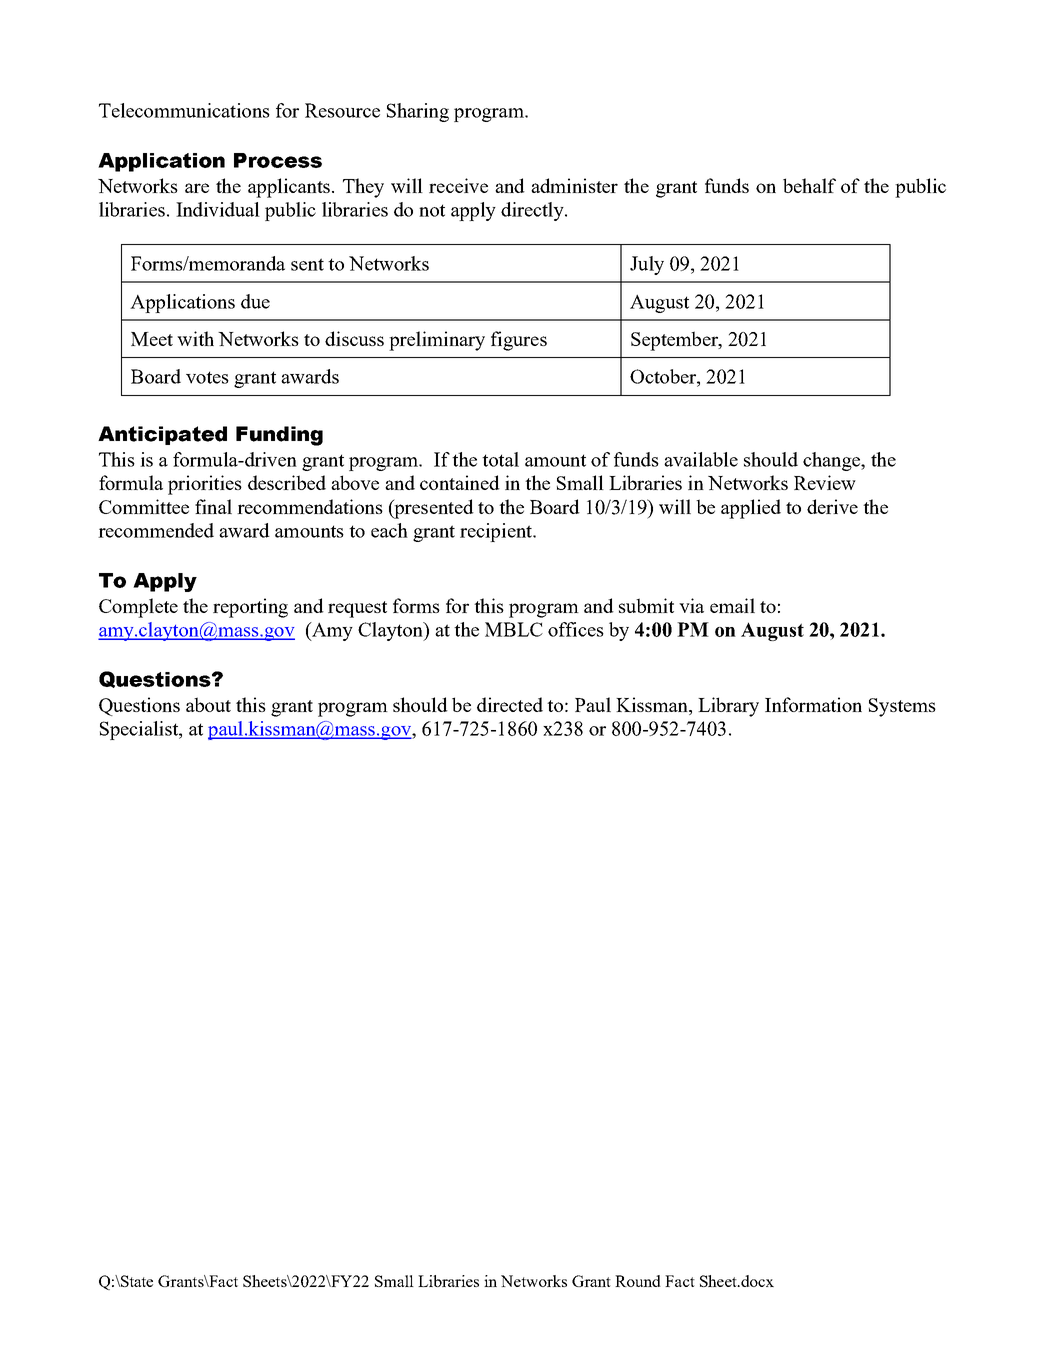 The image size is (1045, 1352). What do you see at coordinates (574, 185) in the screenshot?
I see `administer` at bounding box center [574, 185].
